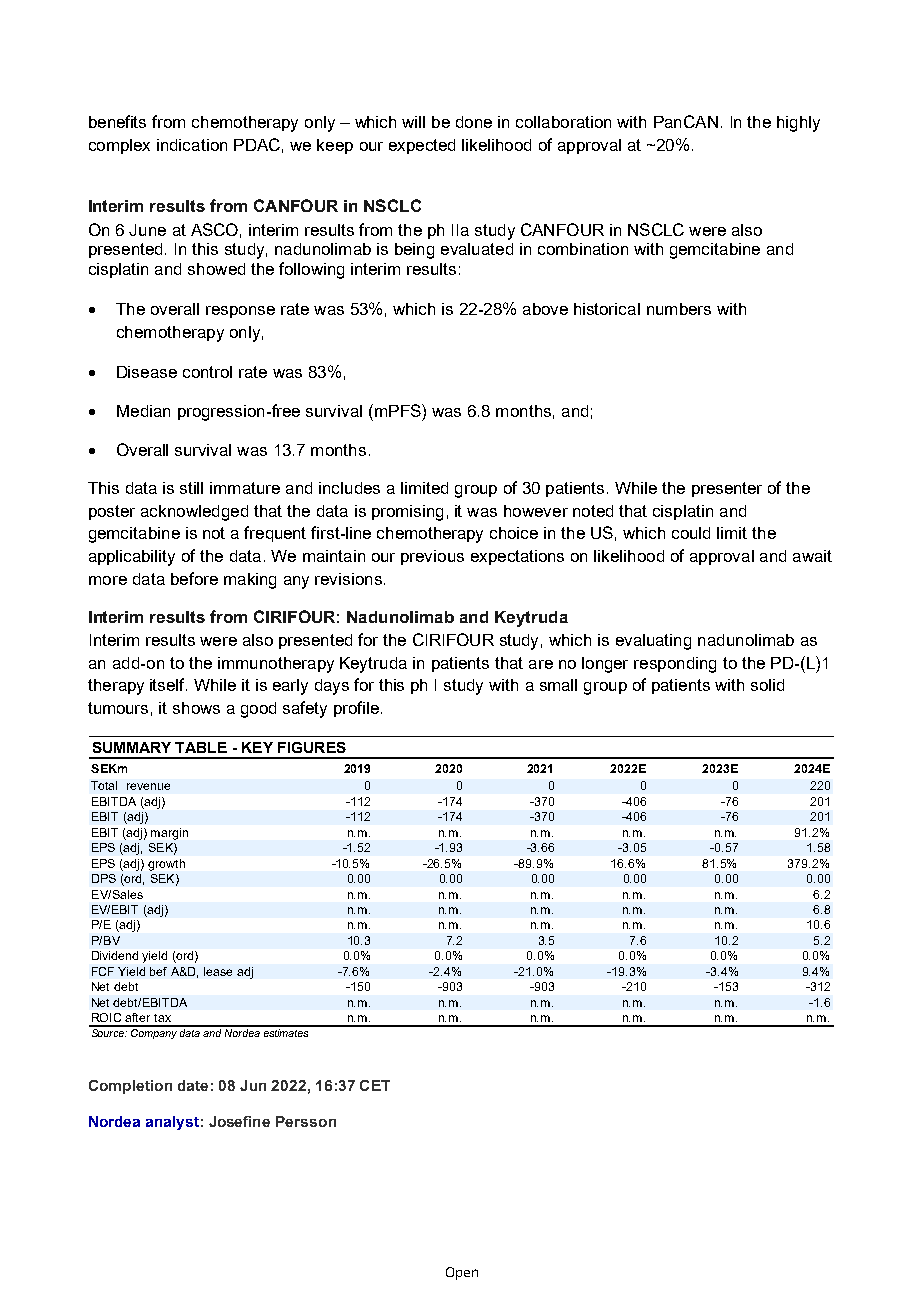  Describe the element at coordinates (169, 834) in the page. I see `margin` at that location.
